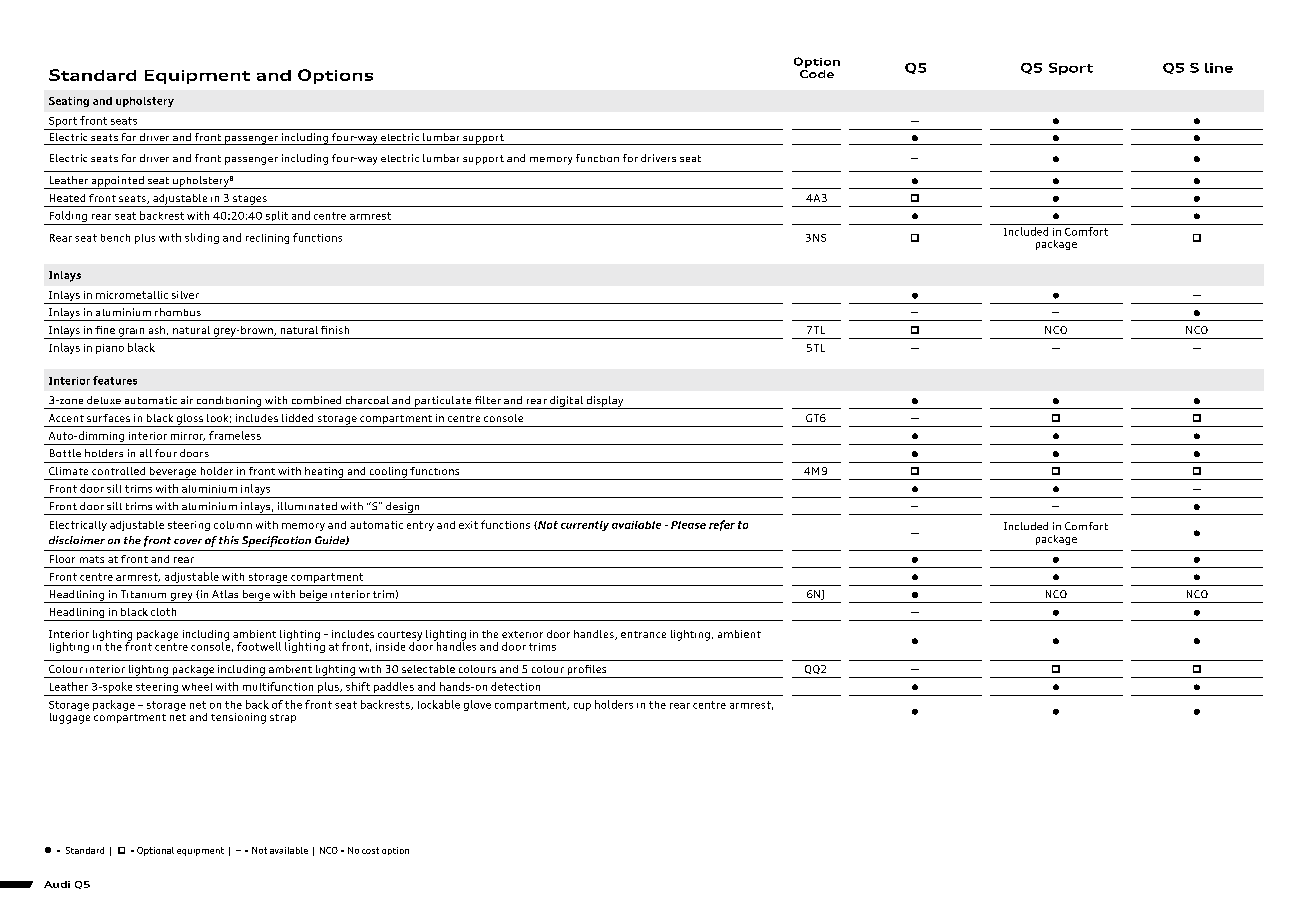 The height and width of the screenshot is (924, 1308). I want to click on entrance, so click(643, 634).
